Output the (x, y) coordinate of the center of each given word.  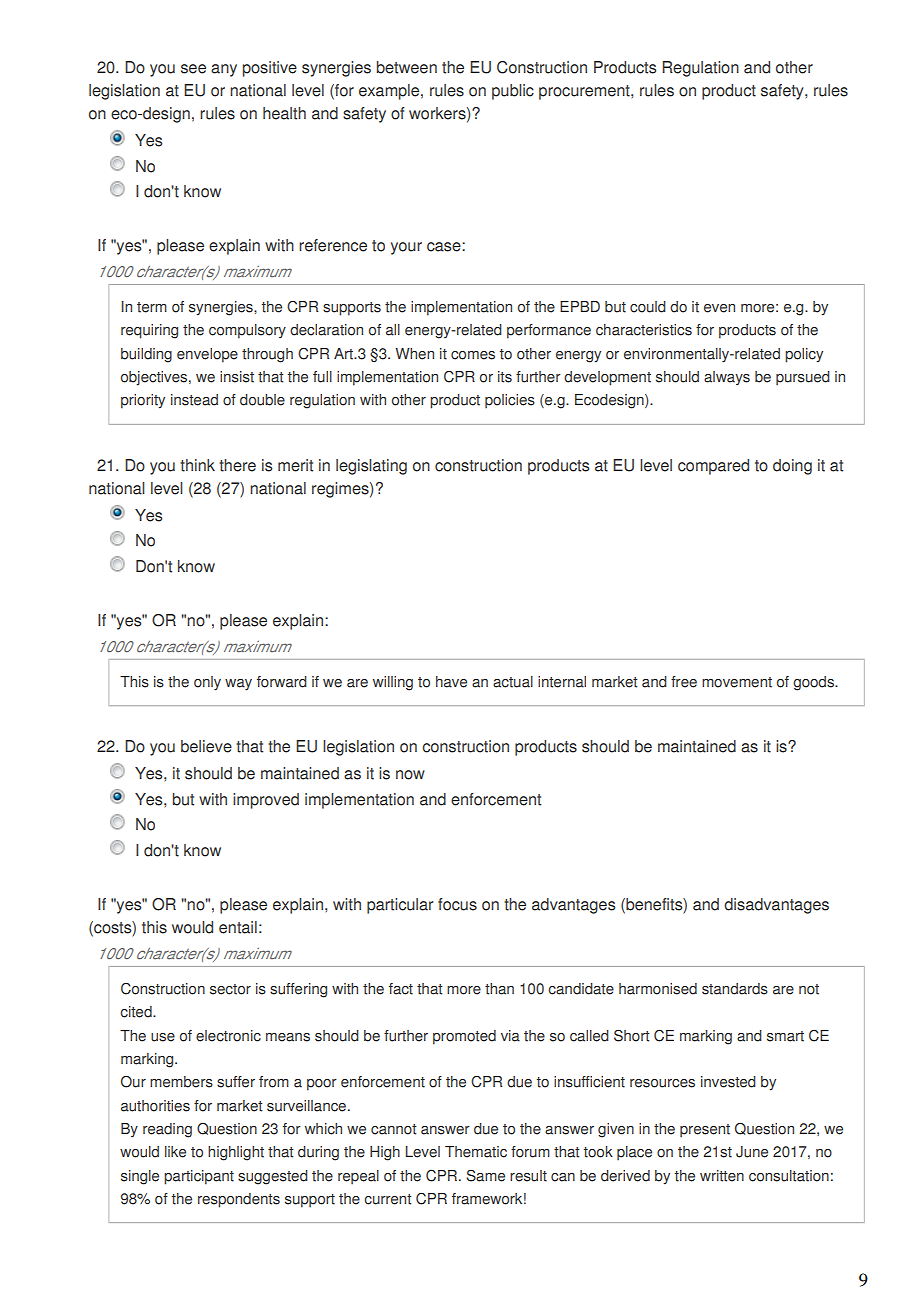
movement (737, 682)
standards (735, 989)
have (451, 682)
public (513, 92)
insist (237, 377)
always (727, 378)
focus (457, 904)
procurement (585, 92)
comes (473, 355)
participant (199, 1177)
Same (486, 1176)
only (207, 683)
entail (238, 927)
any (224, 70)
